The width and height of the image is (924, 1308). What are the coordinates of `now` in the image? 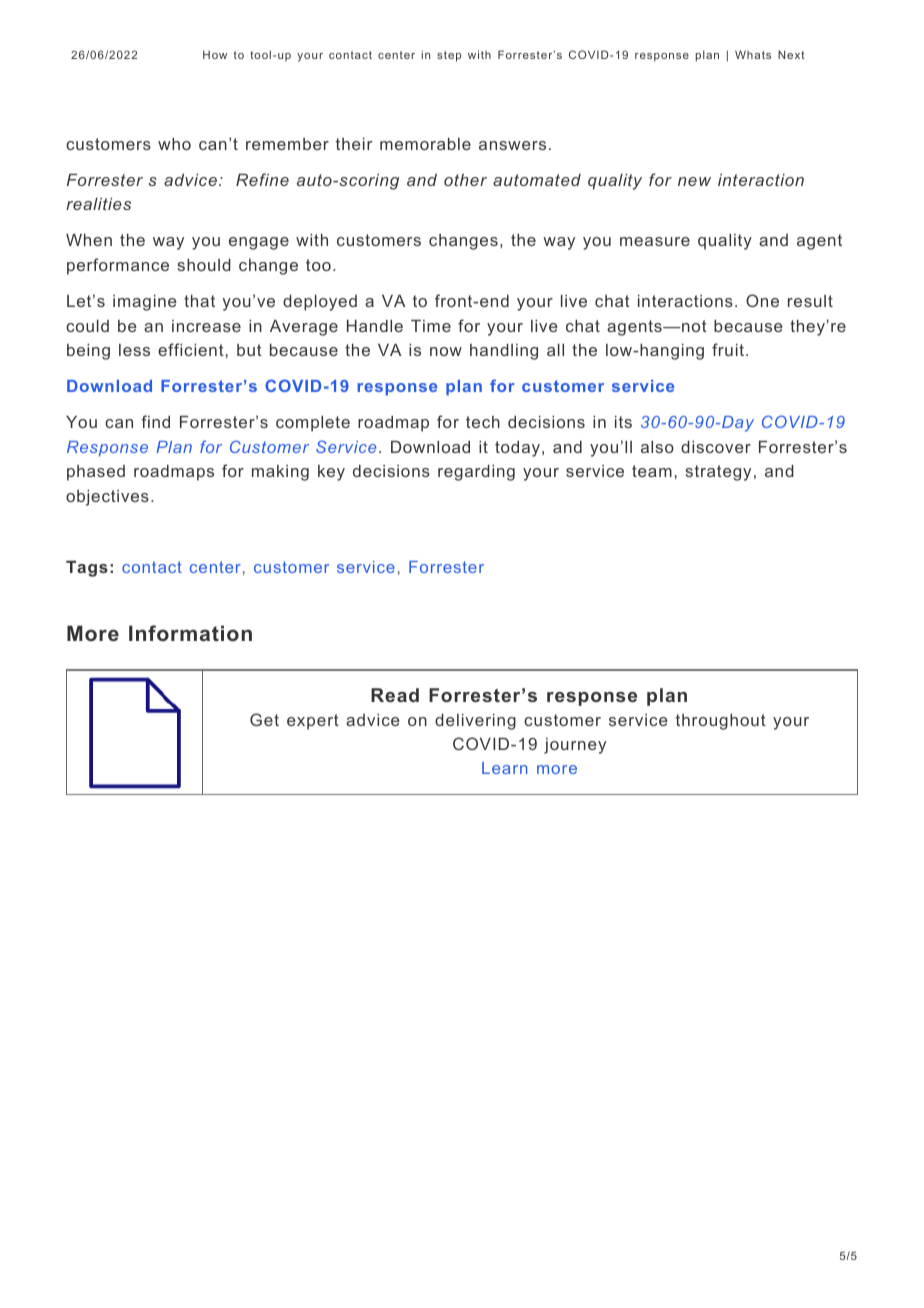 It's located at (446, 351).
